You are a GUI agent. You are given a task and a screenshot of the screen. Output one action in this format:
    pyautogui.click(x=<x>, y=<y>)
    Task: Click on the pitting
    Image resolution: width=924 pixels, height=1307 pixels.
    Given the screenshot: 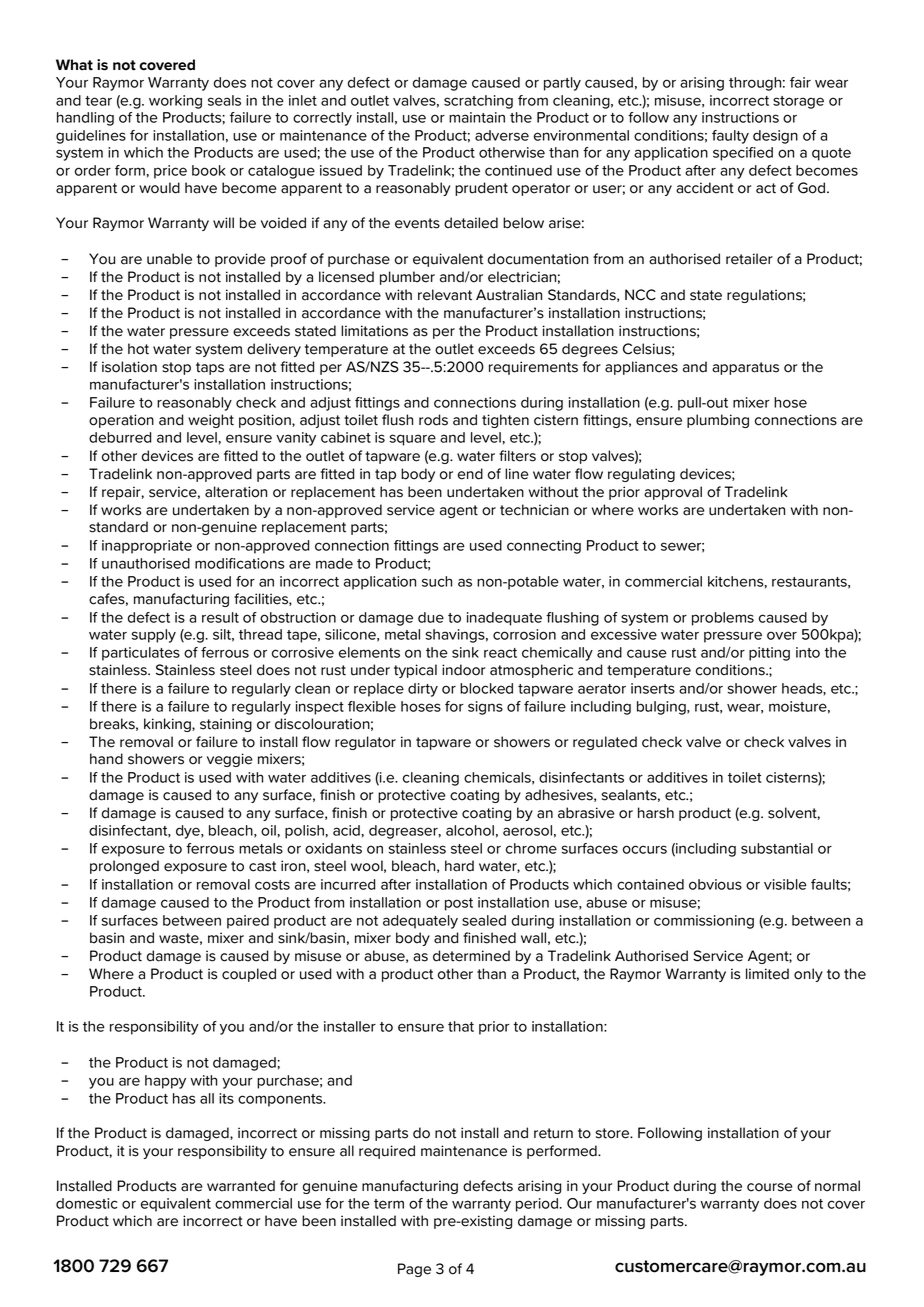 What is the action you would take?
    pyautogui.click(x=769, y=654)
